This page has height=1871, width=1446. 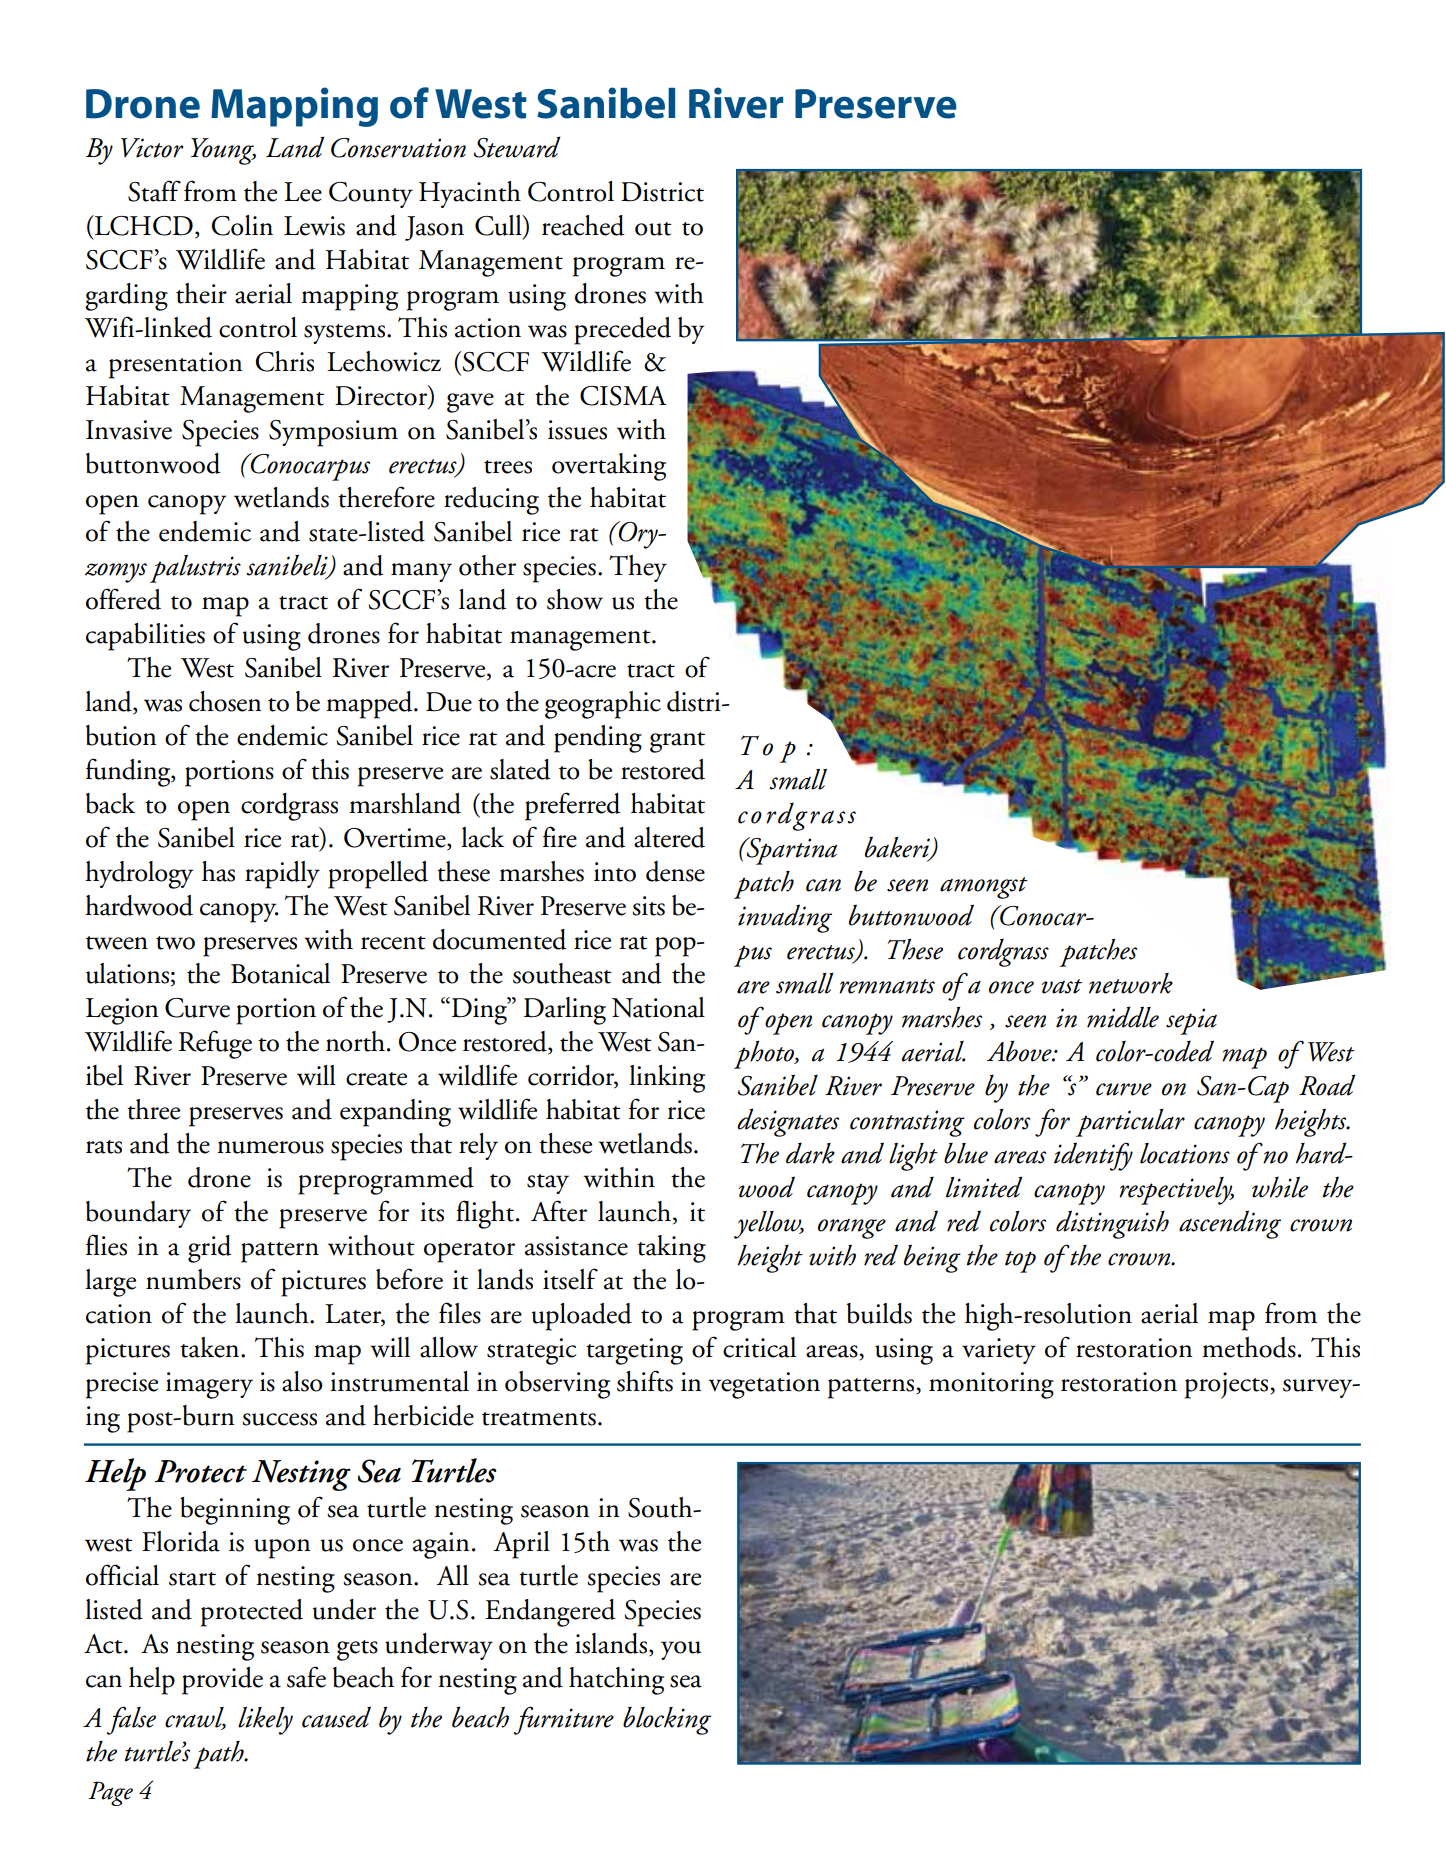 I want to click on National, so click(x=658, y=1007).
